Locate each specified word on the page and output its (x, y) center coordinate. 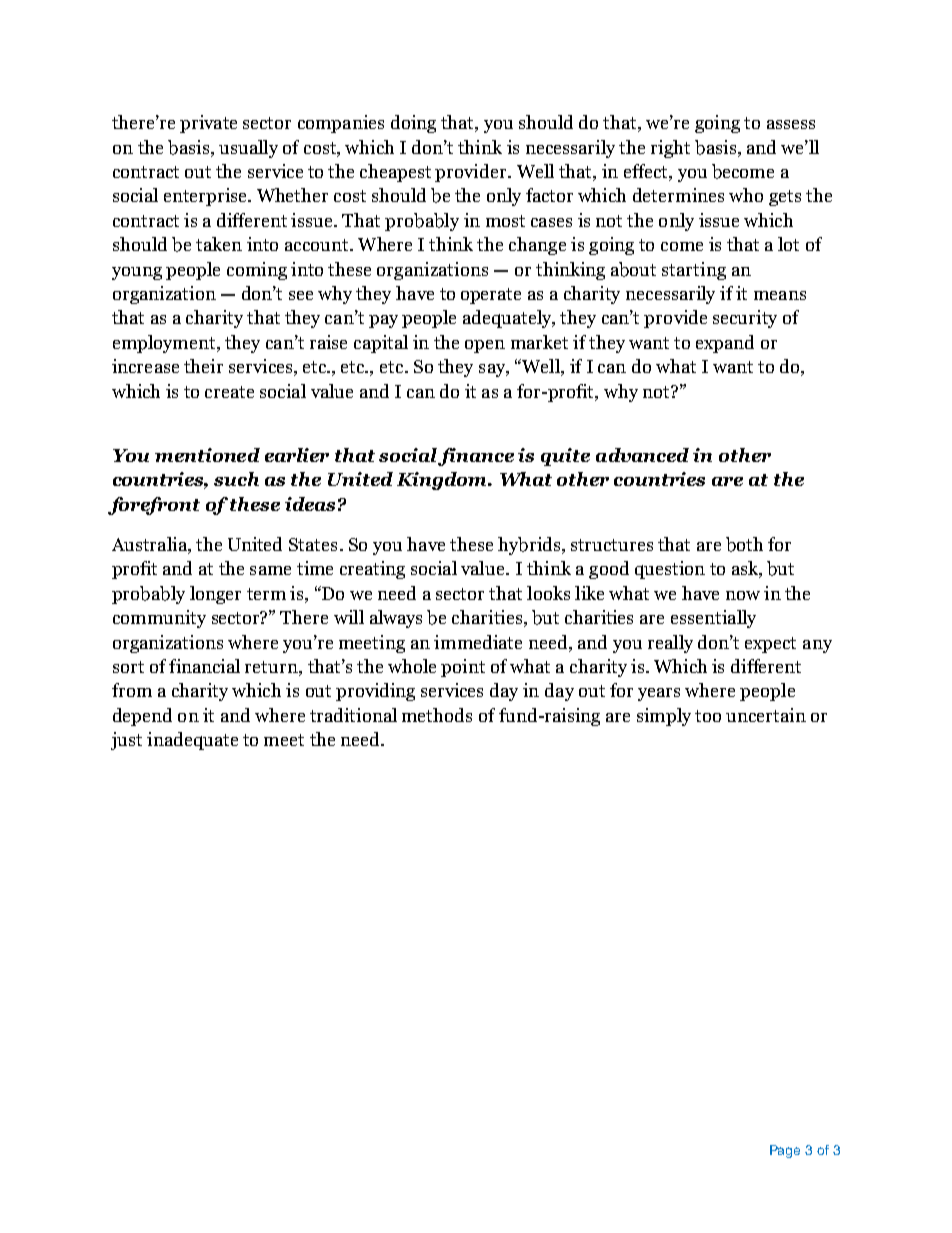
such (236, 479)
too (708, 716)
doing (413, 124)
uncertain (766, 715)
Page (785, 1151)
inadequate (192, 741)
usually (248, 149)
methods (437, 715)
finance (476, 457)
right (670, 149)
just (126, 741)
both (744, 544)
